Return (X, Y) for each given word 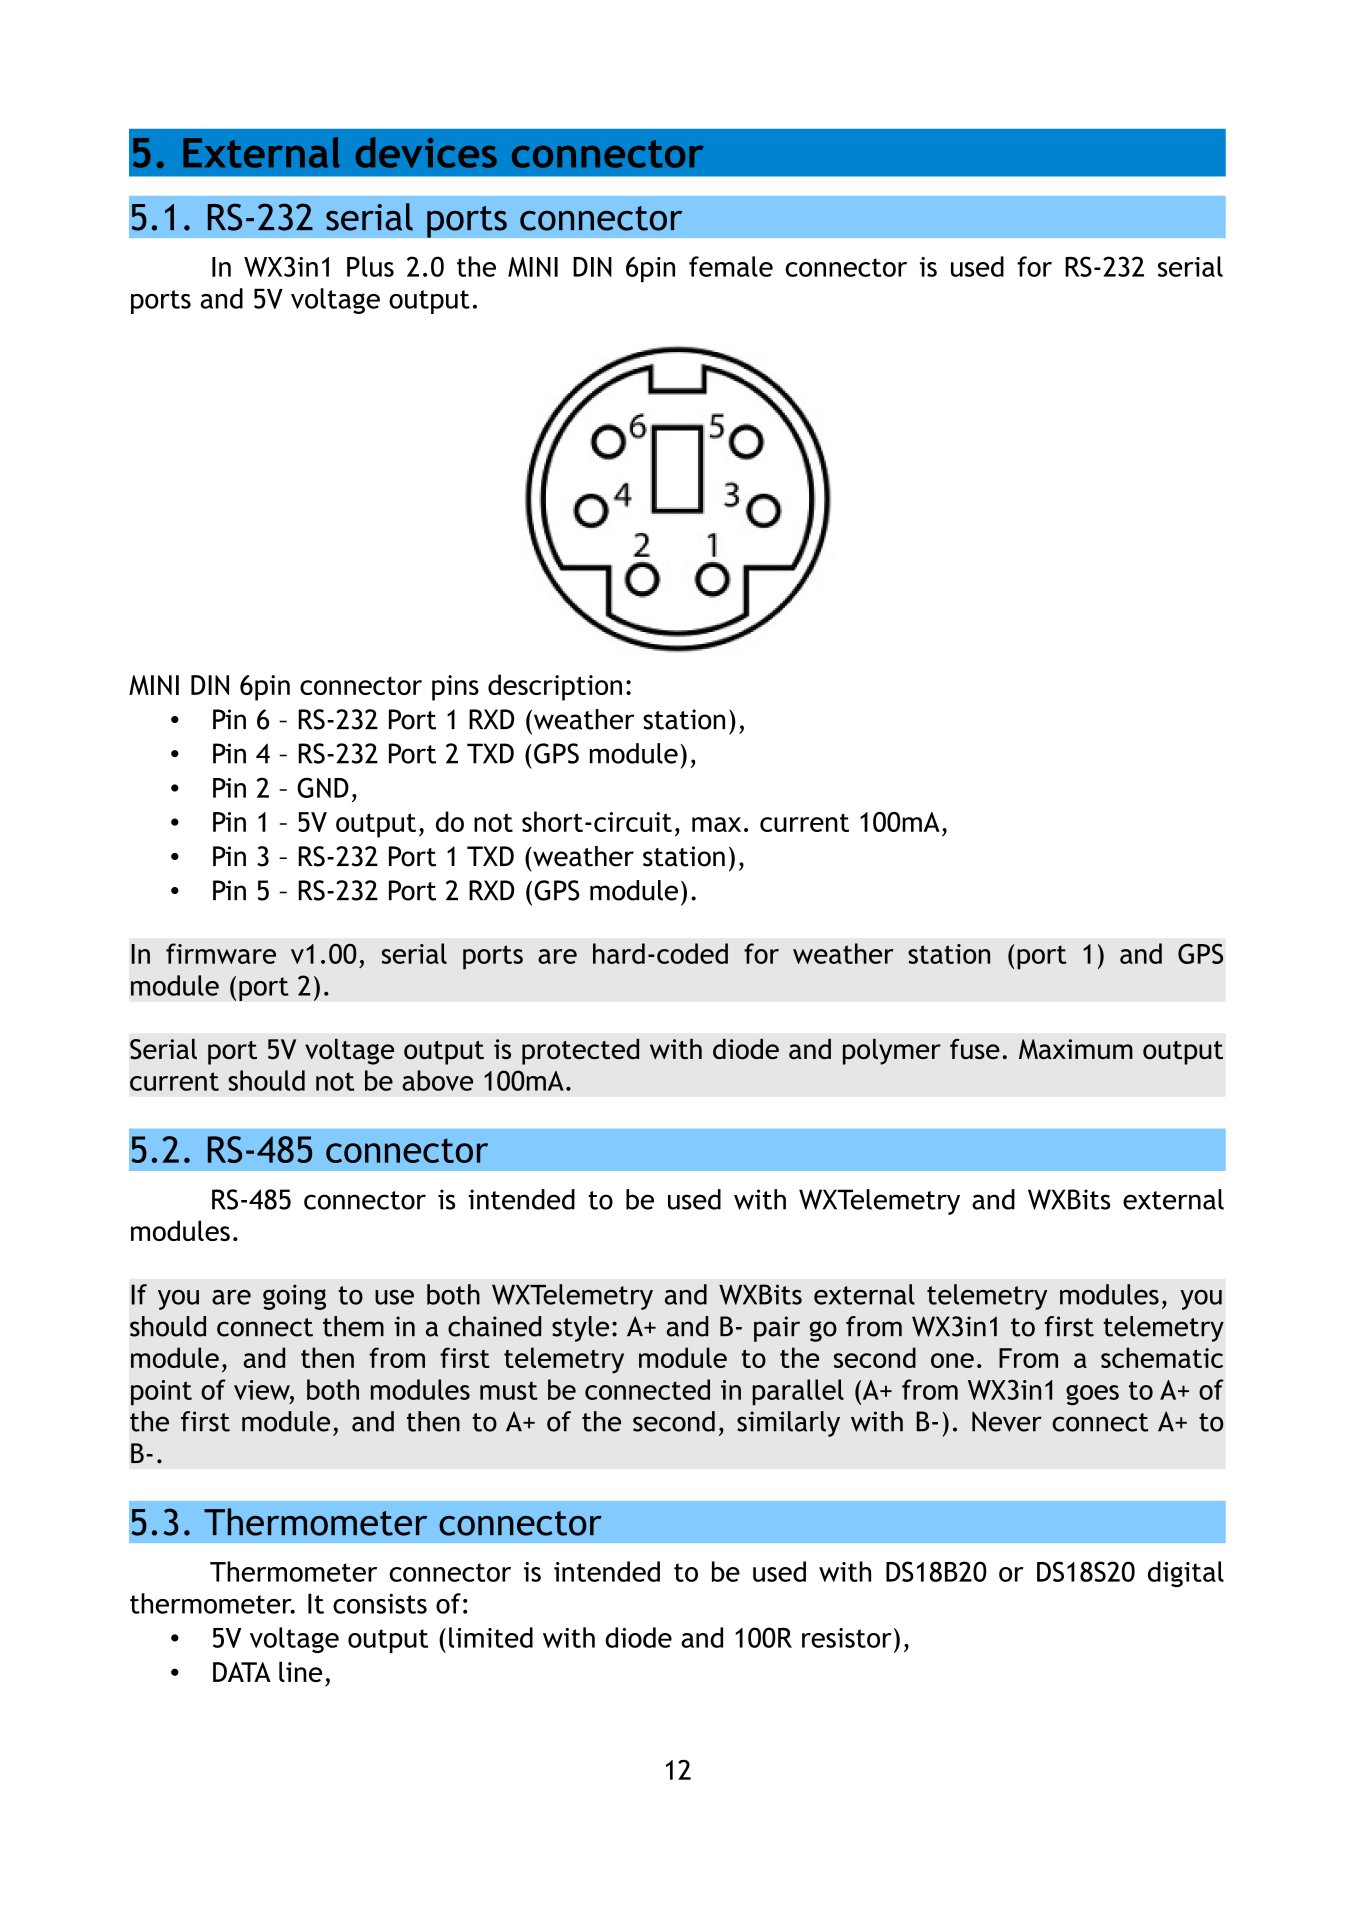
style (580, 1329)
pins (455, 688)
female (731, 266)
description (555, 687)
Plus (370, 266)
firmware (221, 953)
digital (1186, 1574)
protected (580, 1052)
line (300, 1671)
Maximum (1076, 1049)
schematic (1162, 1357)
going (294, 1297)
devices (426, 152)
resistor (847, 1638)
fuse (975, 1049)
